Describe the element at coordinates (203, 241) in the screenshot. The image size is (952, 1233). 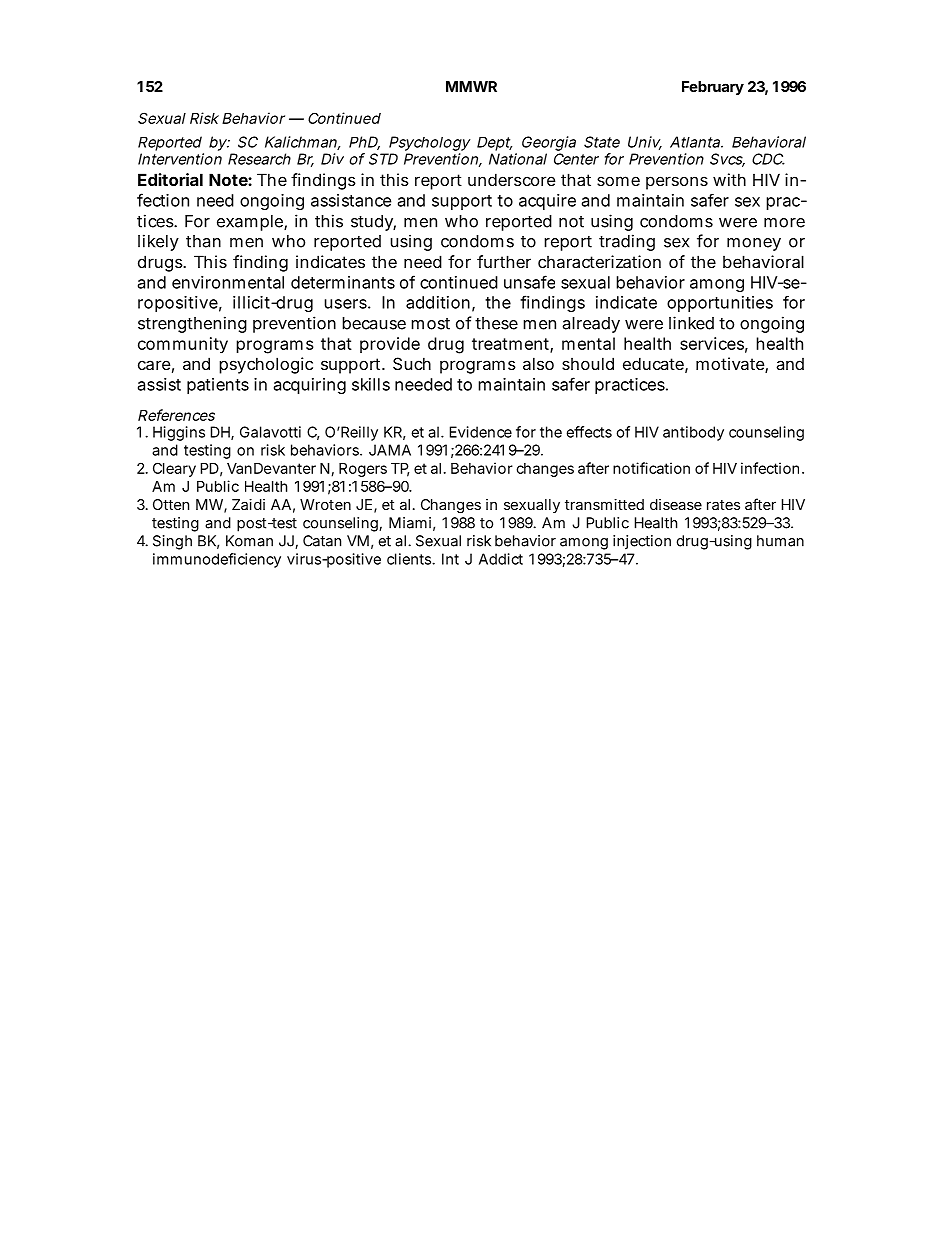
I see `than` at that location.
